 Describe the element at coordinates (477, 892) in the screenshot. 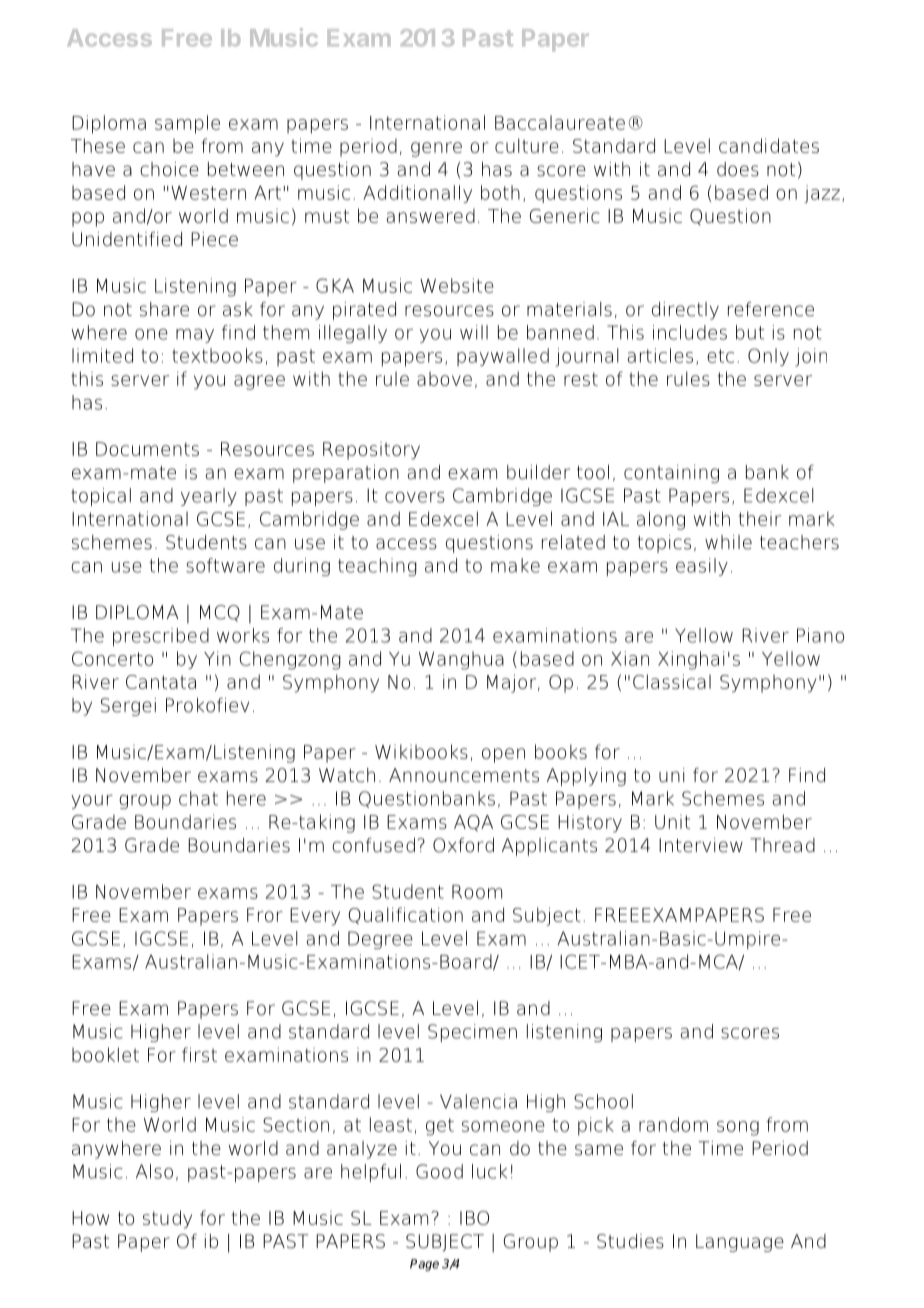

I see `Room` at that location.
